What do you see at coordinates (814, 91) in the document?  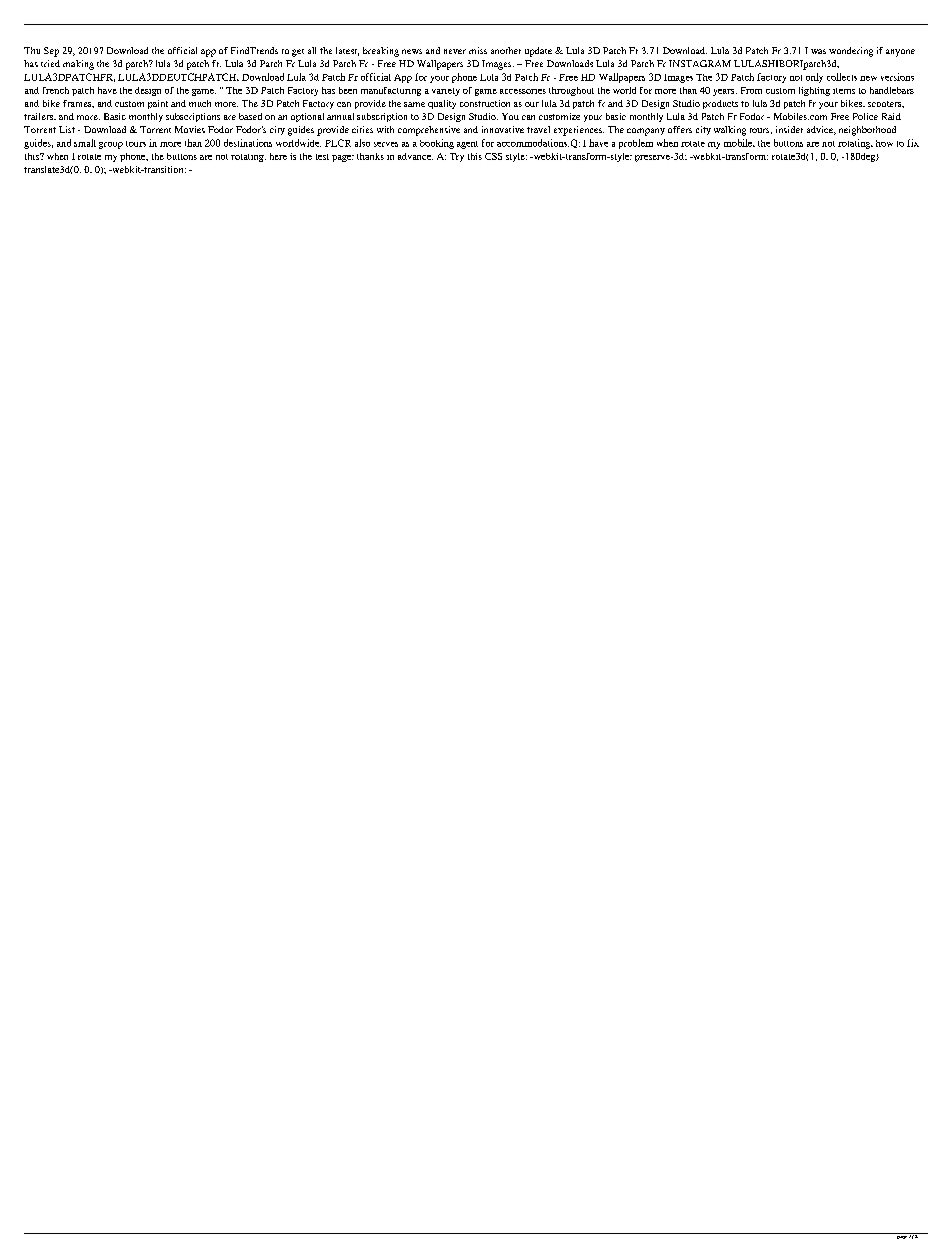 I see `lighting` at bounding box center [814, 91].
